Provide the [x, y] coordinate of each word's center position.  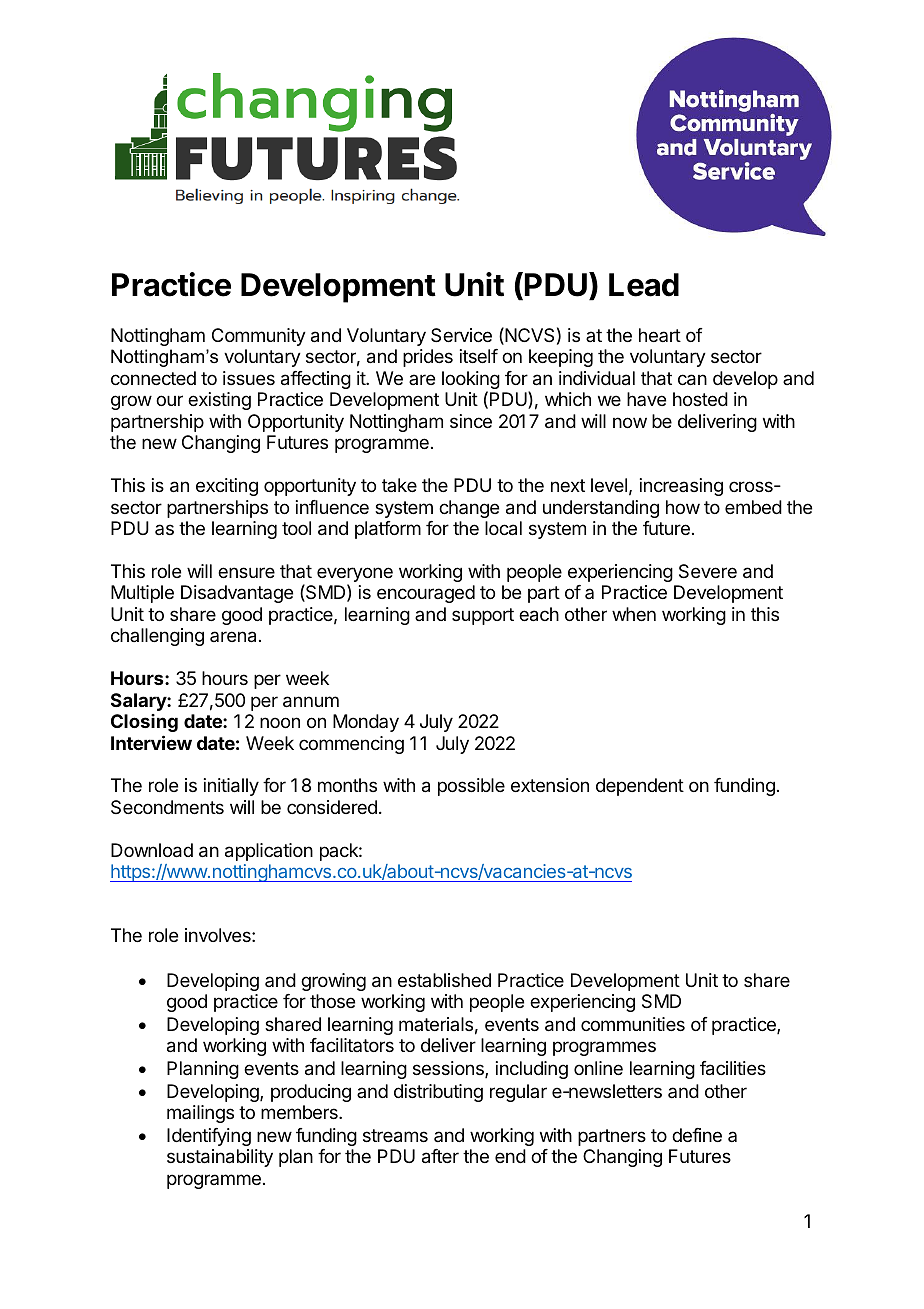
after [440, 1156]
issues [249, 378]
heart [660, 335]
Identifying [209, 1137]
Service [461, 335]
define [697, 1135]
